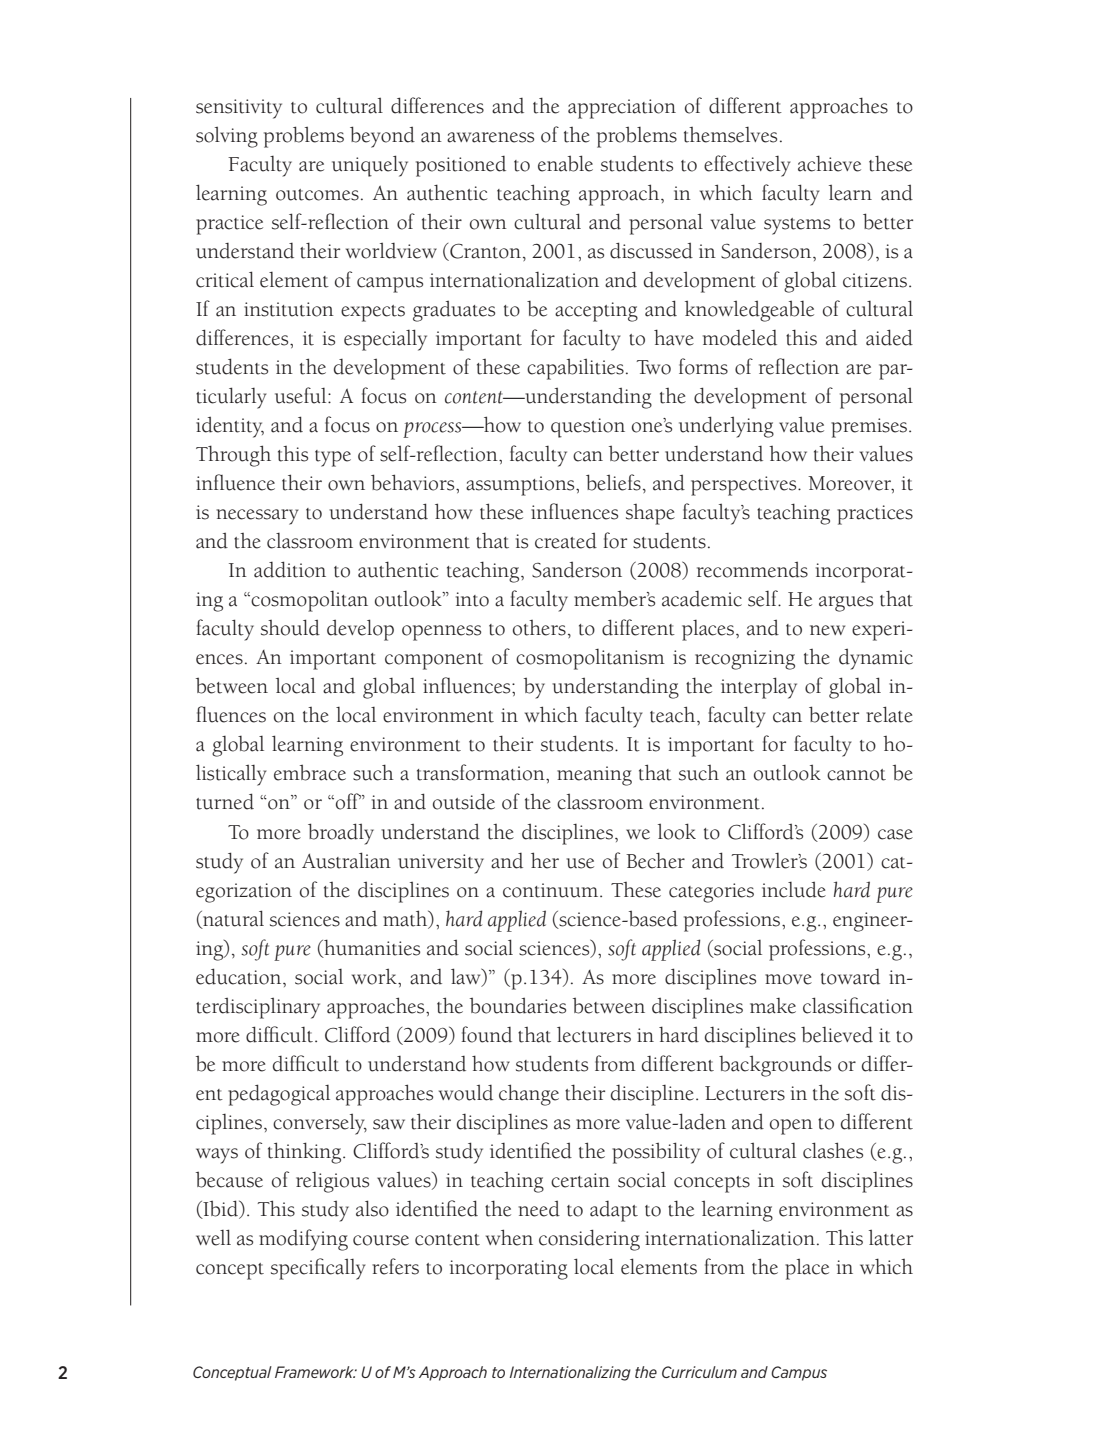 The image size is (1109, 1436). Describe the element at coordinates (225, 801) in the screenshot. I see `turned` at that location.
